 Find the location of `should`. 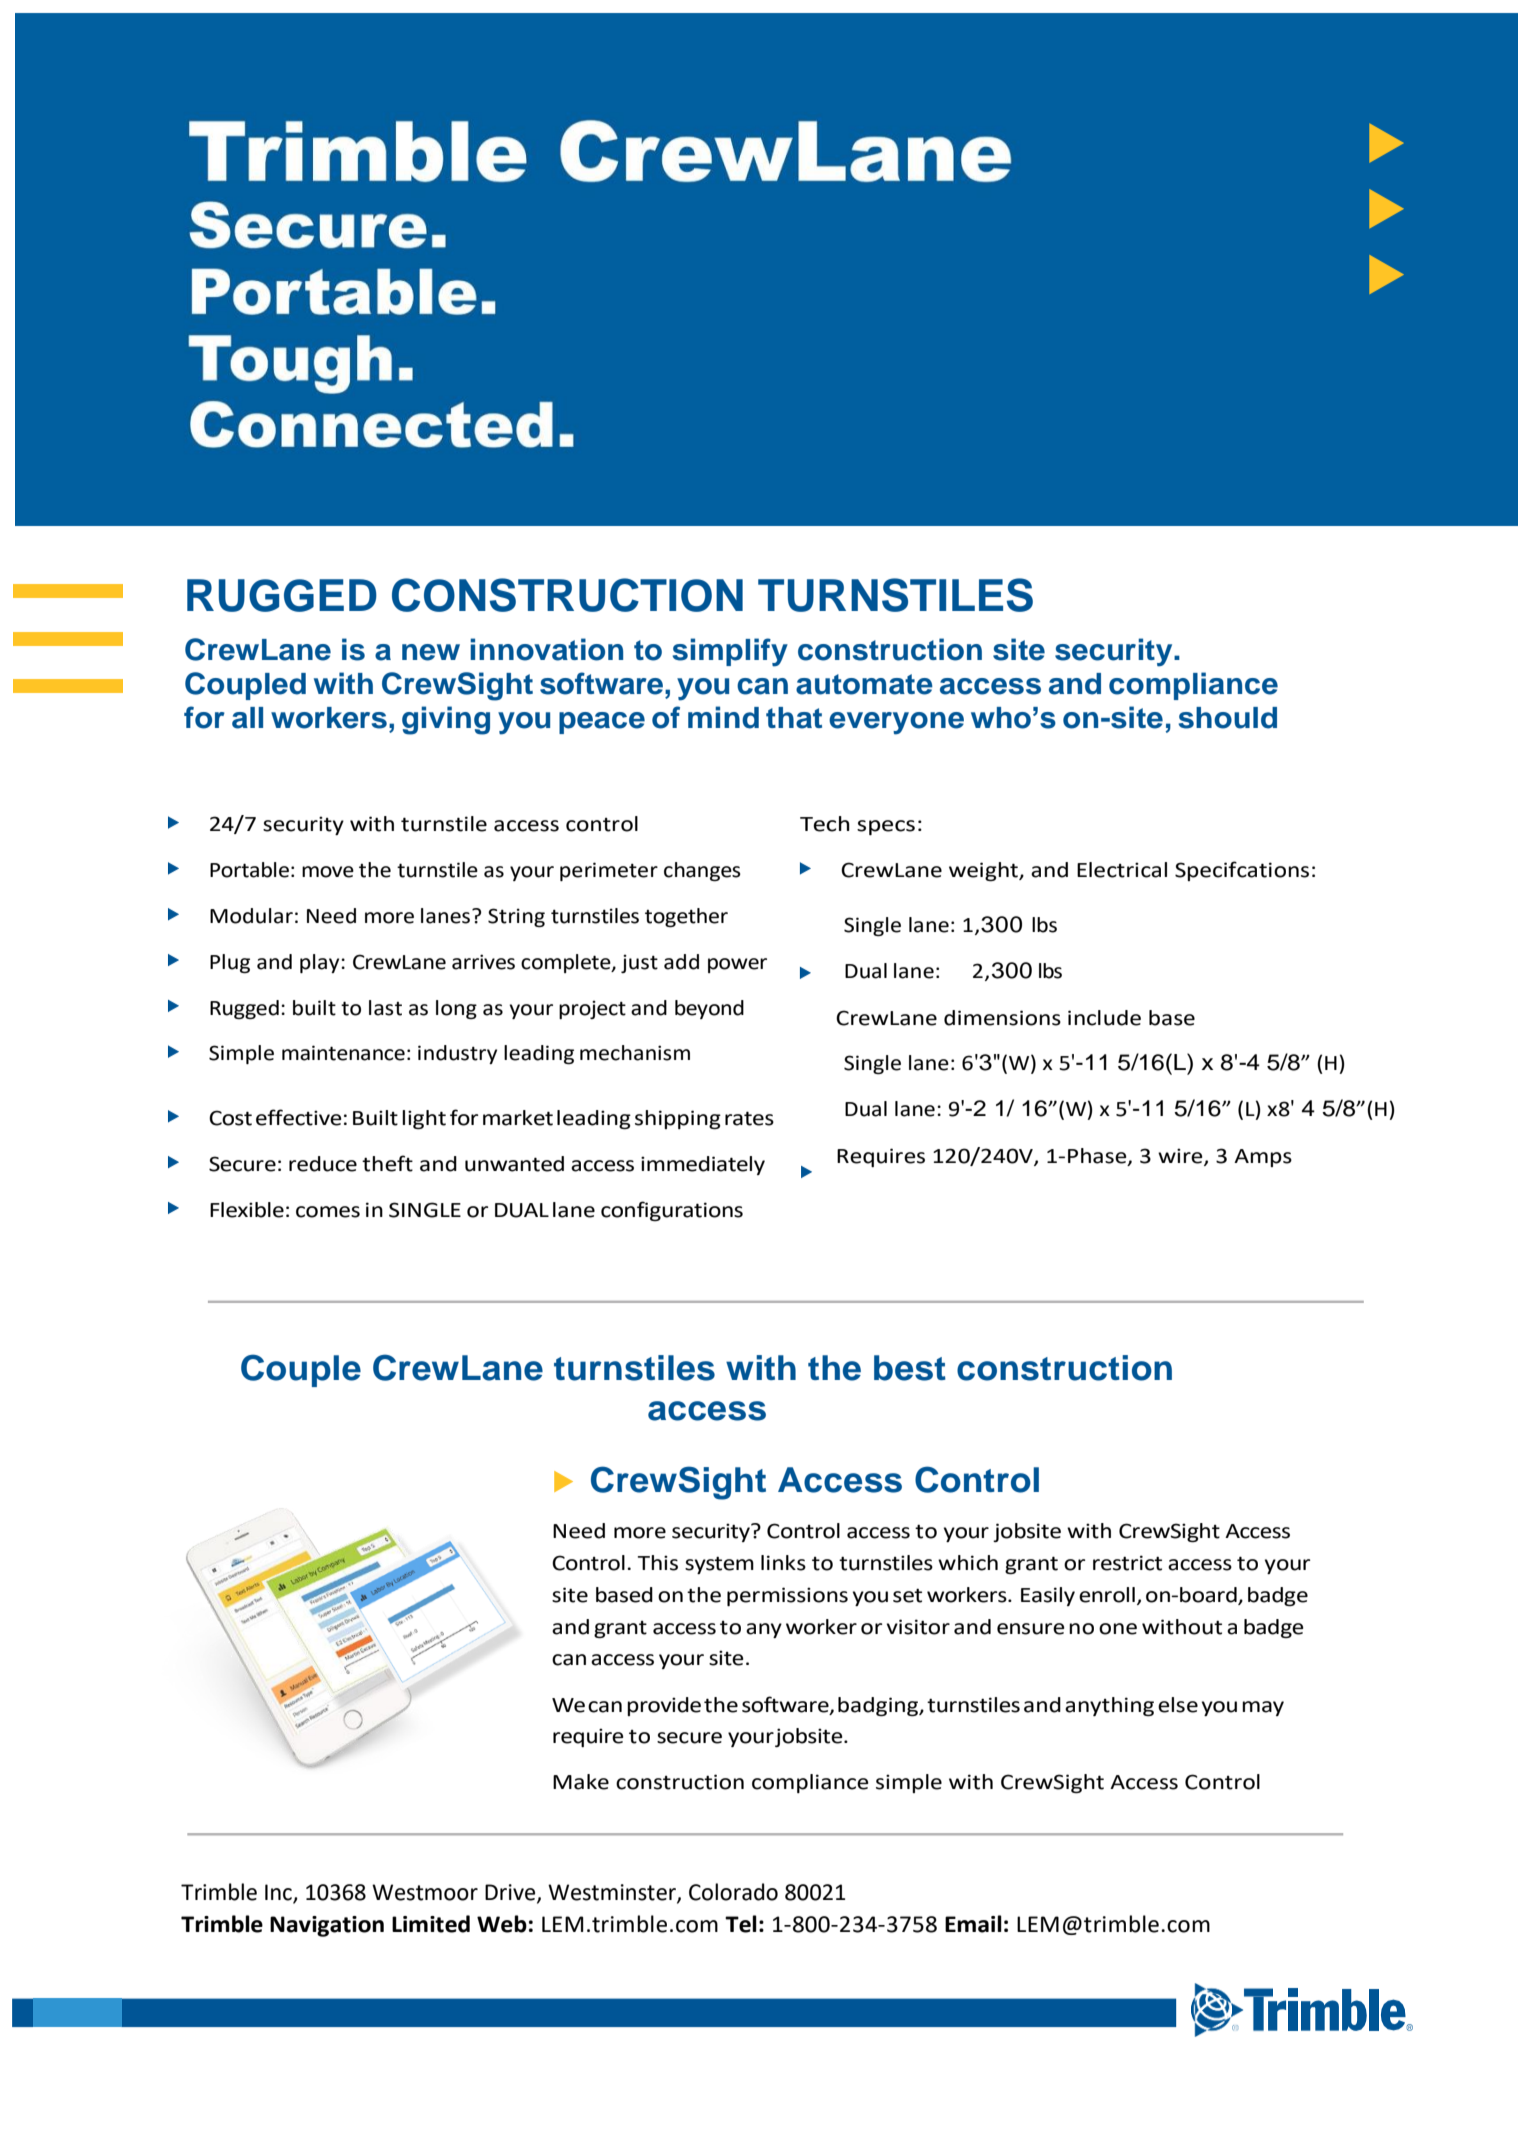

should is located at coordinates (1227, 718).
